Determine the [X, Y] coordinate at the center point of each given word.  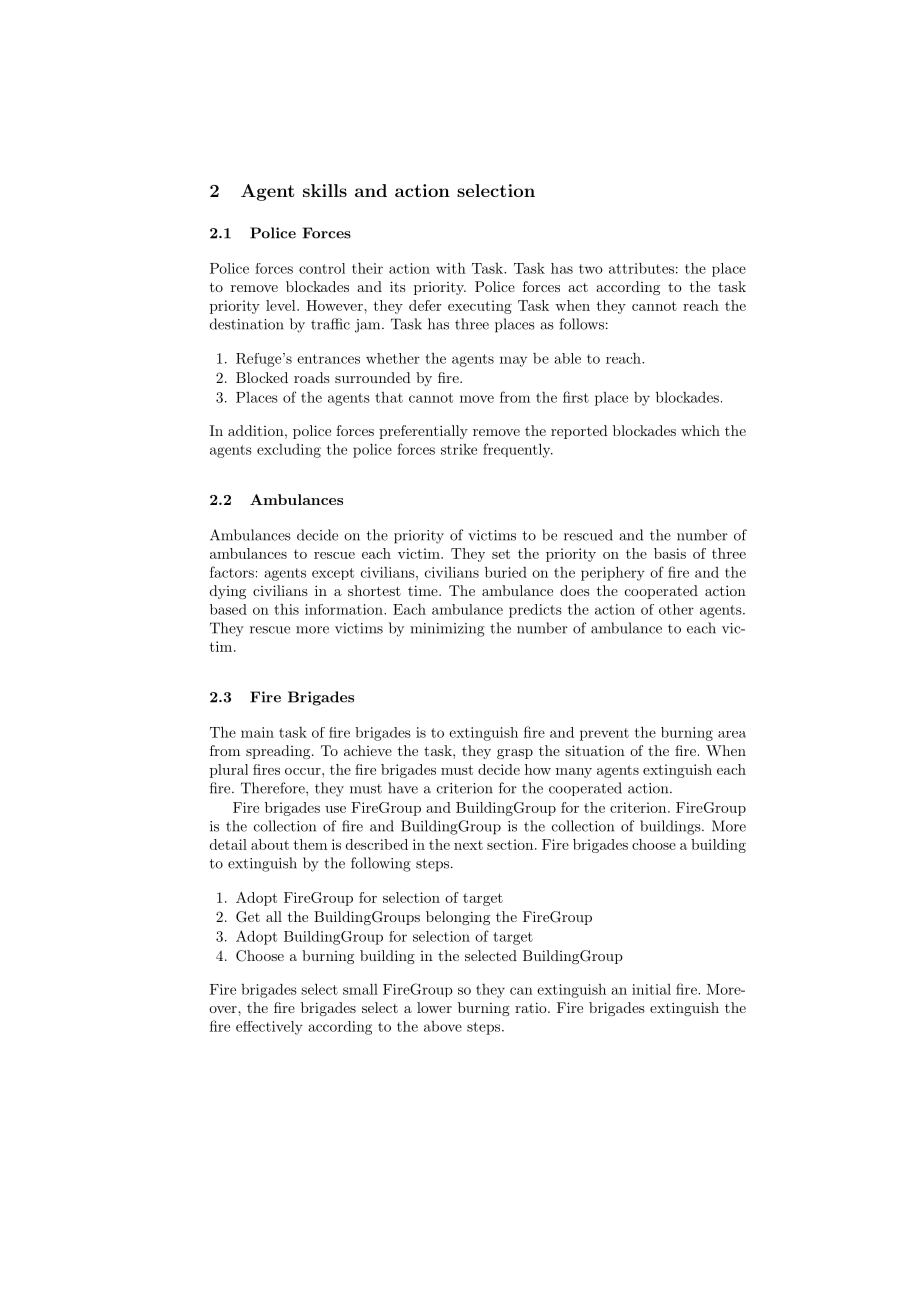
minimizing [447, 630]
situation [595, 750]
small [360, 989]
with [451, 268]
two [591, 269]
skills [325, 190]
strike [459, 449]
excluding [289, 451]
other [676, 609]
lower [434, 1007]
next [468, 845]
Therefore [274, 788]
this [286, 609]
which [700, 430]
